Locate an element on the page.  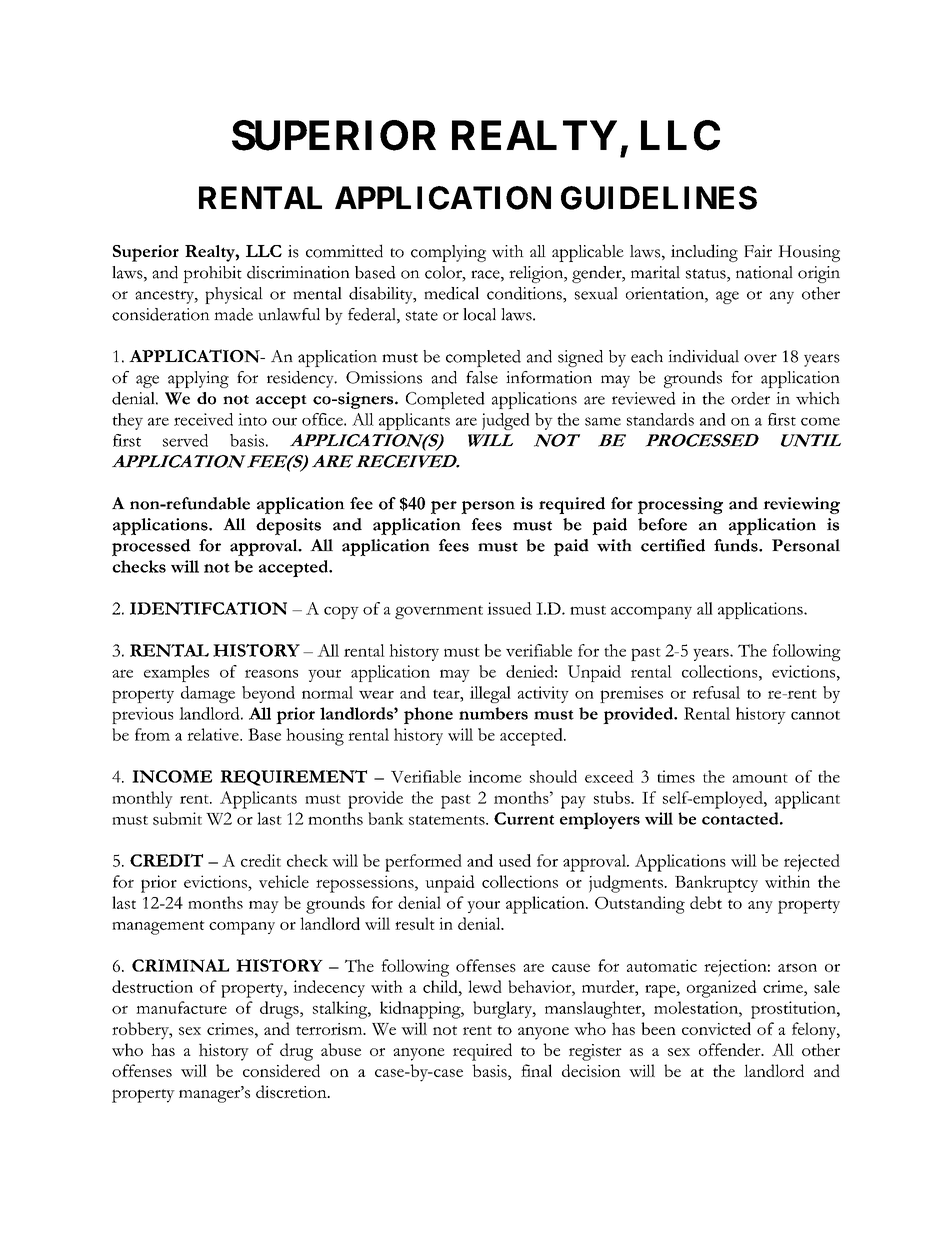
medical is located at coordinates (451, 293).
